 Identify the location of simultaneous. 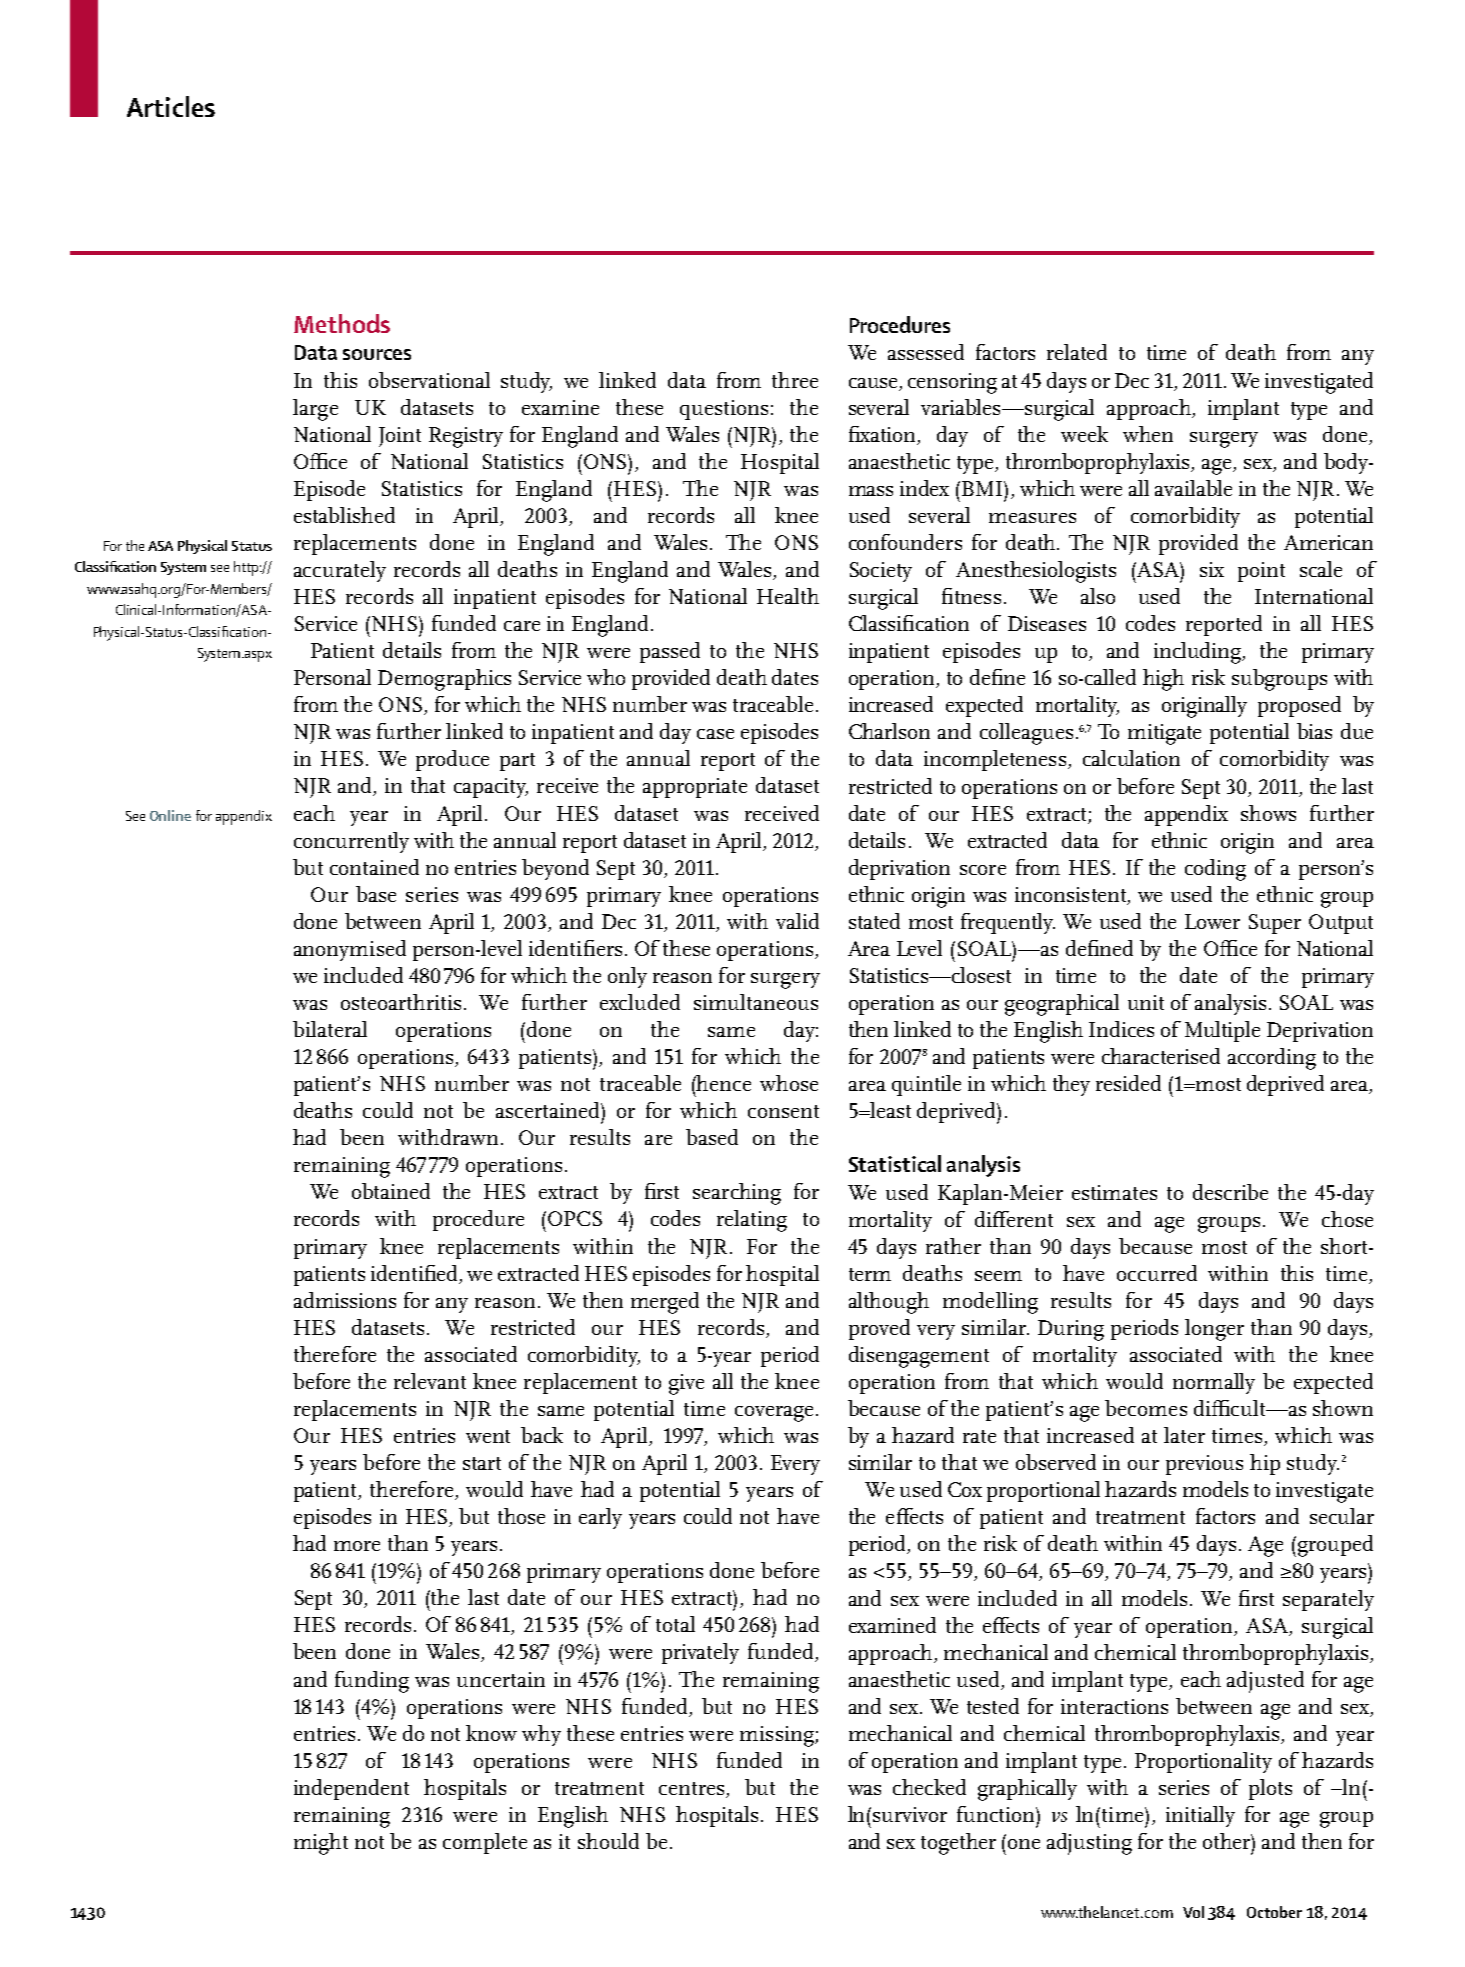
(756, 1002).
